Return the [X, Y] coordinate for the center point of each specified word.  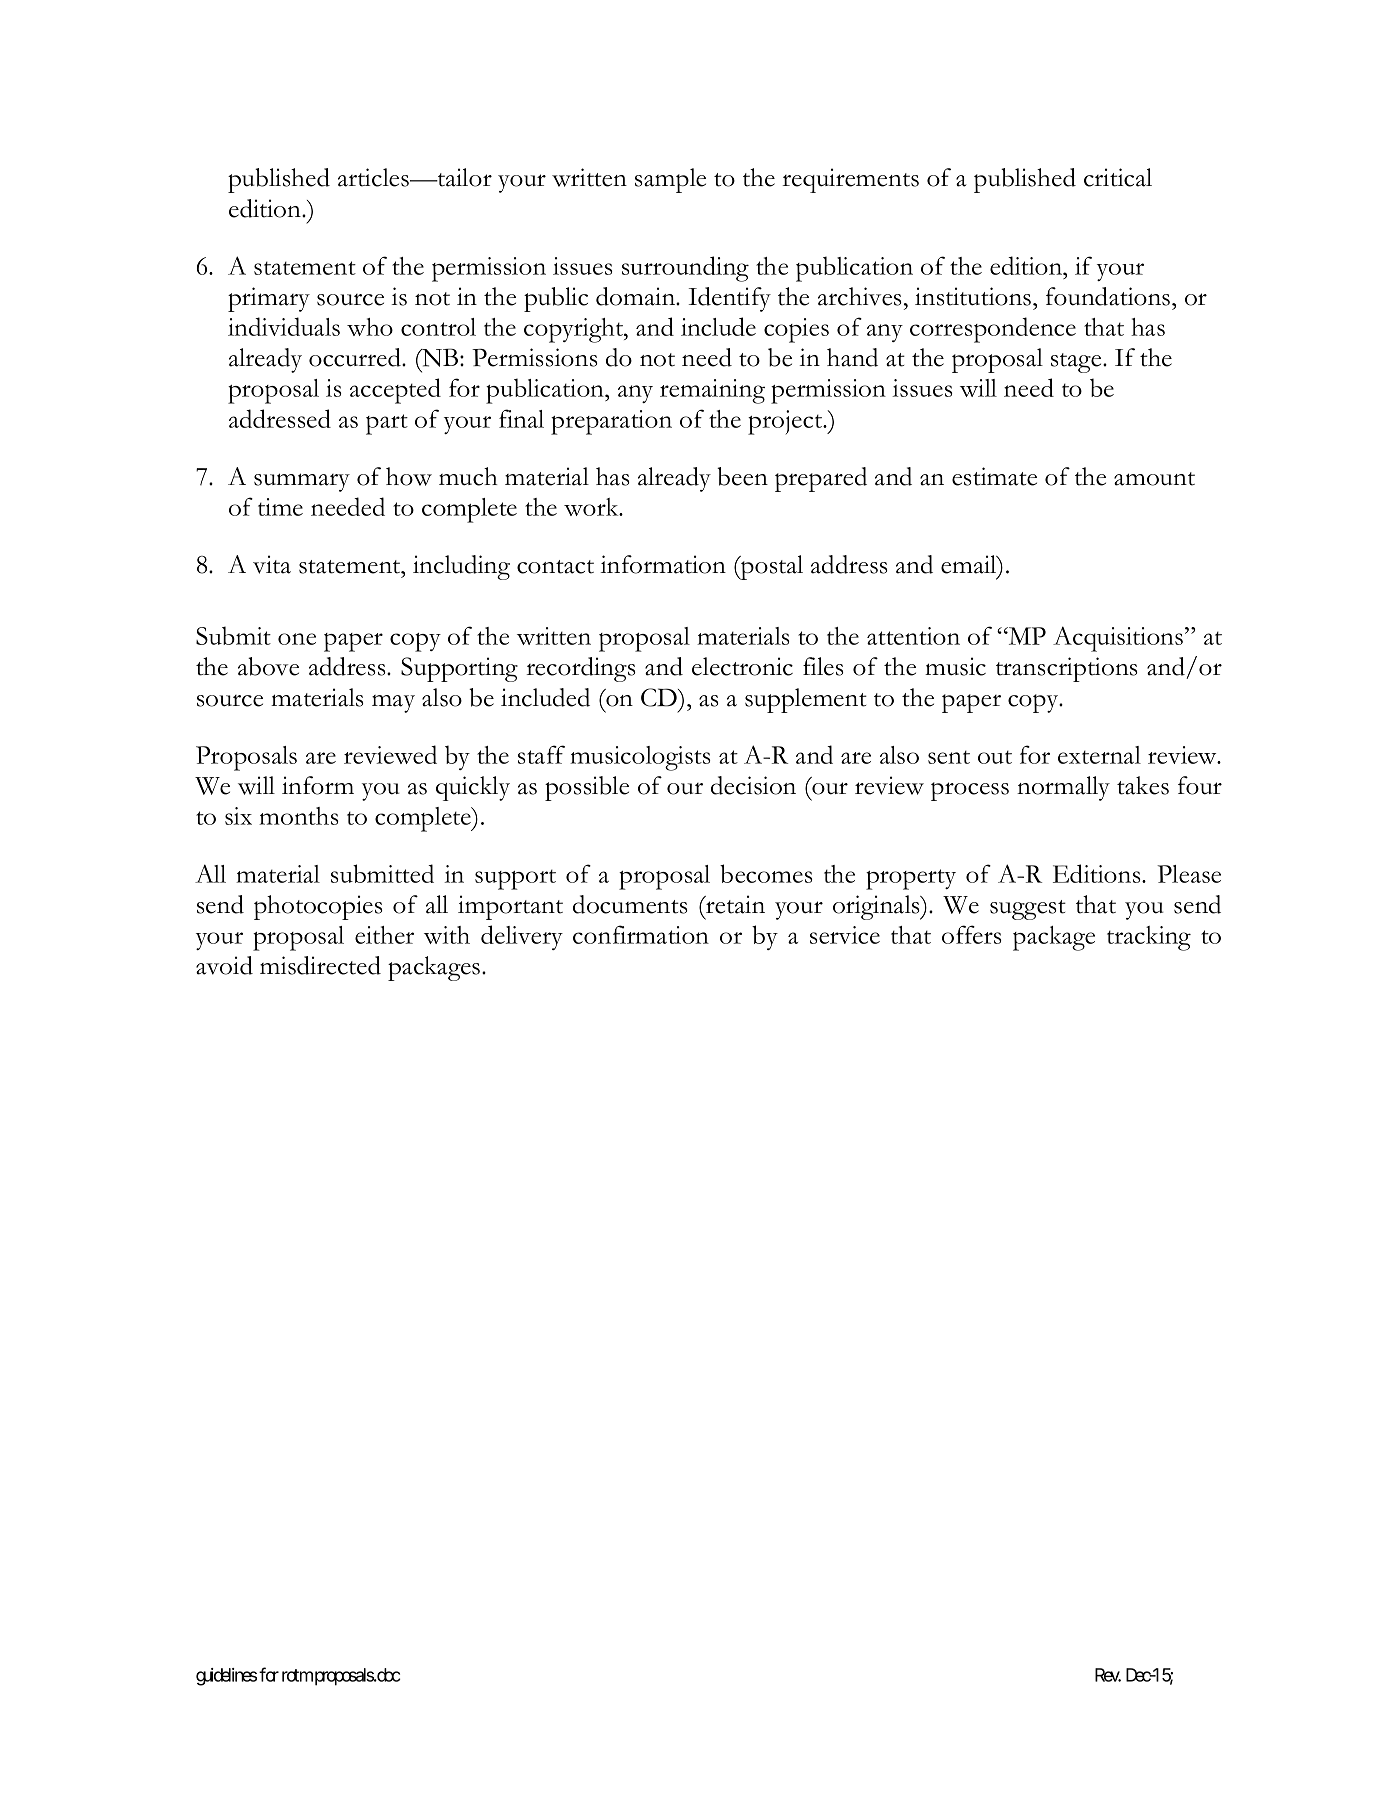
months [299, 816]
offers [972, 934]
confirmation [641, 934]
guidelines [226, 1677]
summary [302, 482]
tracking [1149, 938]
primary [269, 299]
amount [1154, 479]
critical [1118, 177]
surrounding [685, 269]
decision [753, 785]
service [845, 935]
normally [1063, 788]
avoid [224, 965]
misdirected [320, 965]
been [742, 476]
